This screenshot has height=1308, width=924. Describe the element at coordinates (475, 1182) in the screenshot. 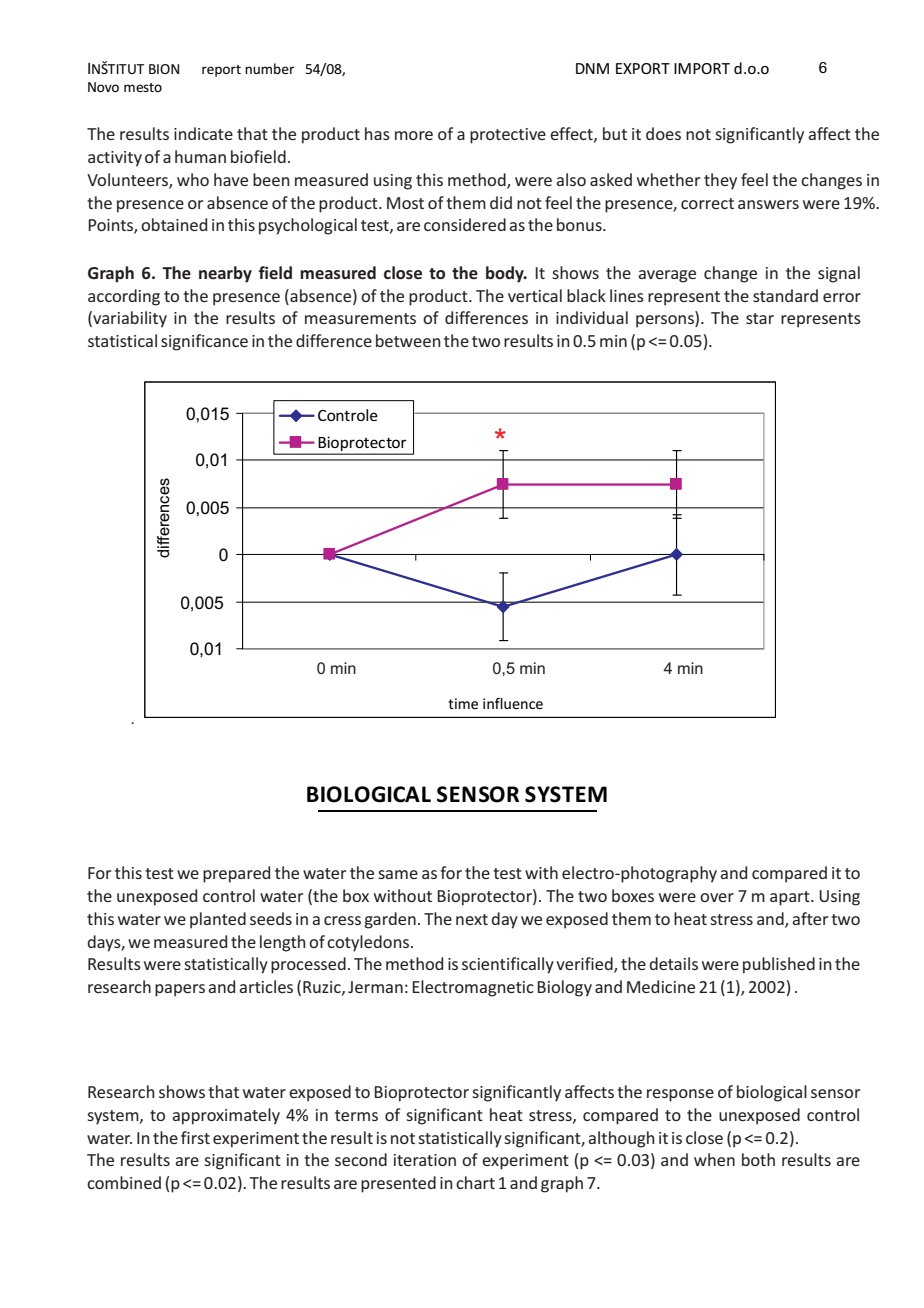

I see `chart` at that location.
